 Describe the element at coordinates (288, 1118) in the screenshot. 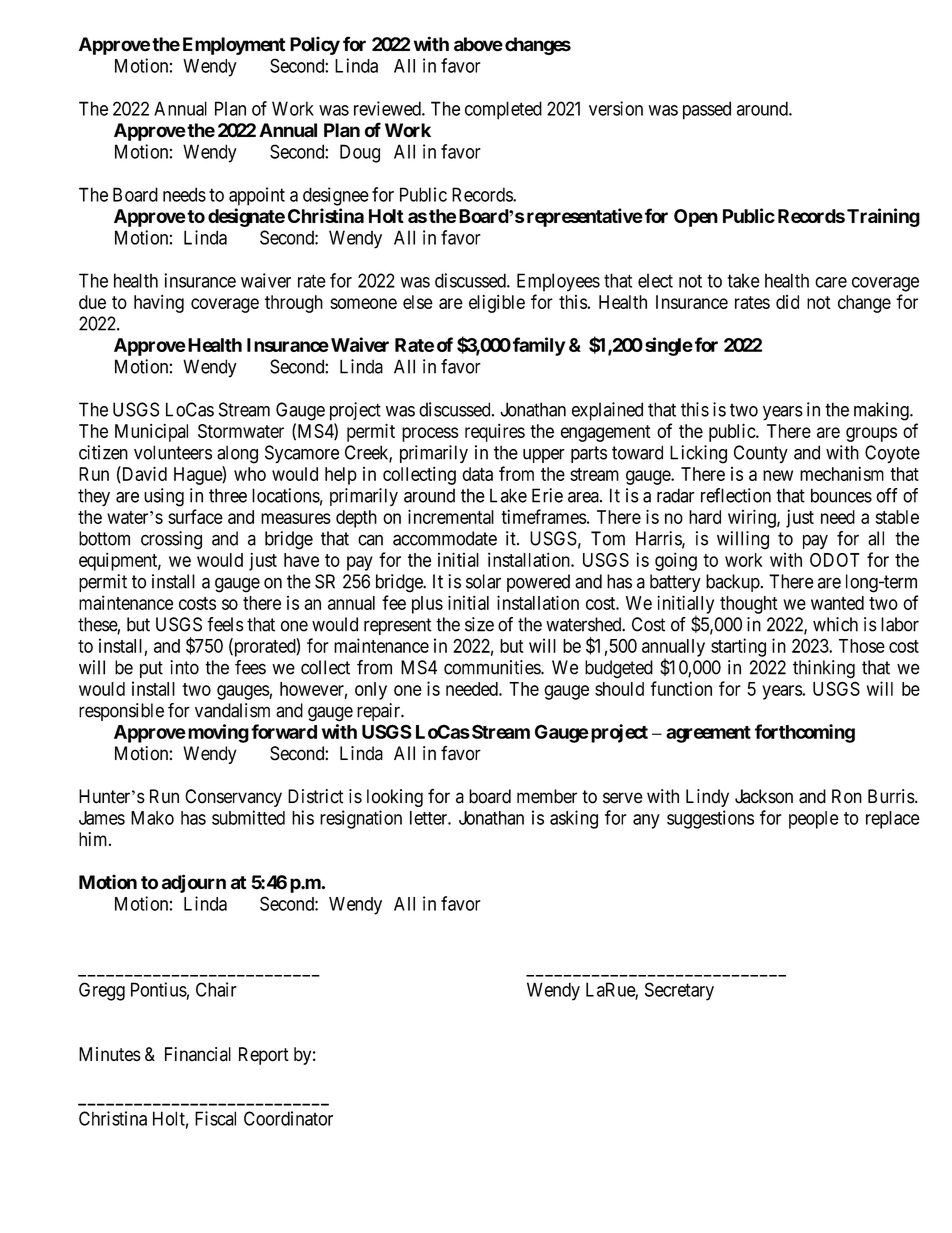

I see `Coordinator` at that location.
